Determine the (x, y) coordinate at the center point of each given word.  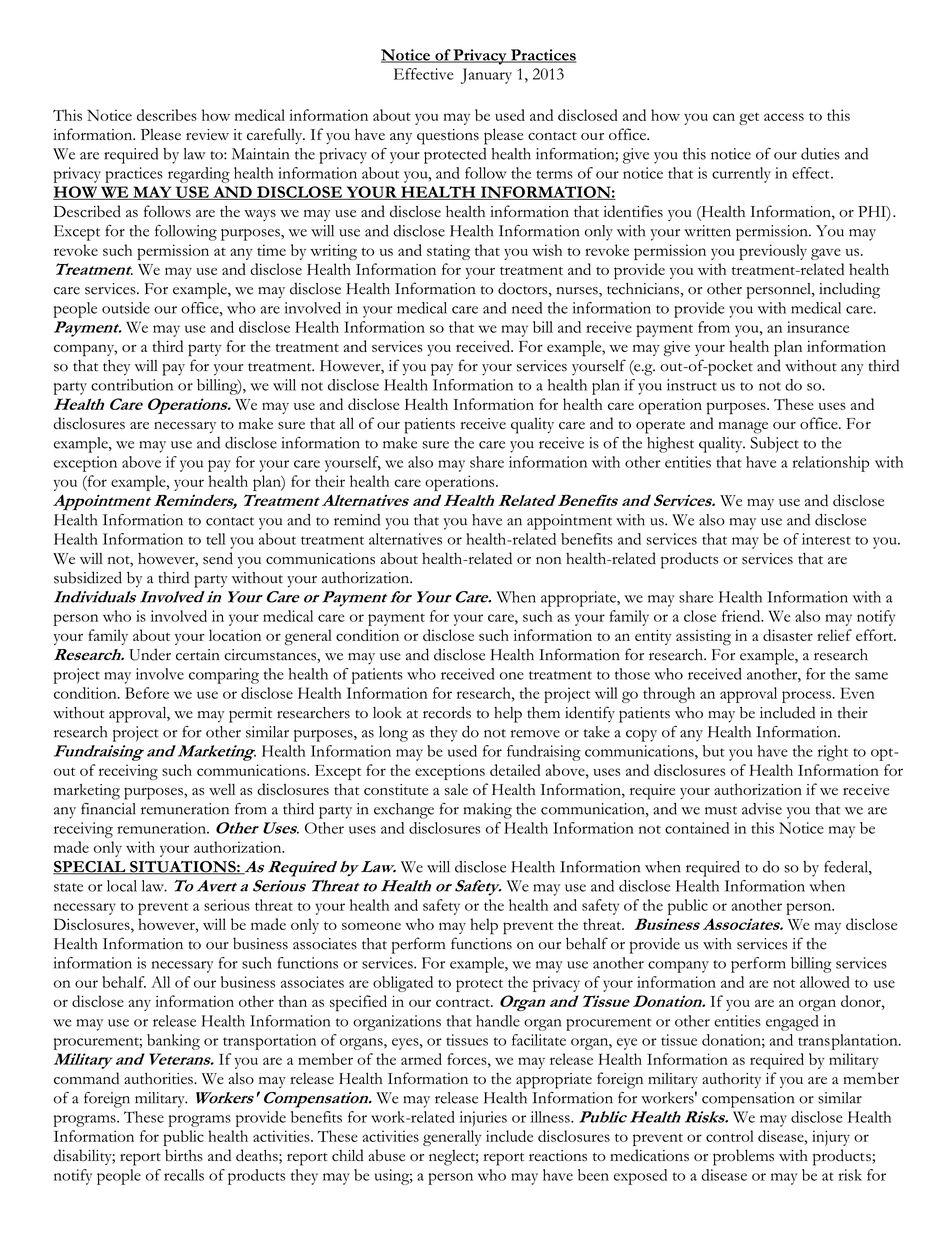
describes (167, 115)
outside (126, 308)
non (548, 560)
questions (448, 137)
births (184, 1155)
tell (215, 539)
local (122, 886)
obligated (403, 984)
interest (826, 539)
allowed (825, 982)
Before (147, 693)
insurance (818, 327)
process (806, 697)
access (784, 117)
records (447, 712)
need (527, 308)
